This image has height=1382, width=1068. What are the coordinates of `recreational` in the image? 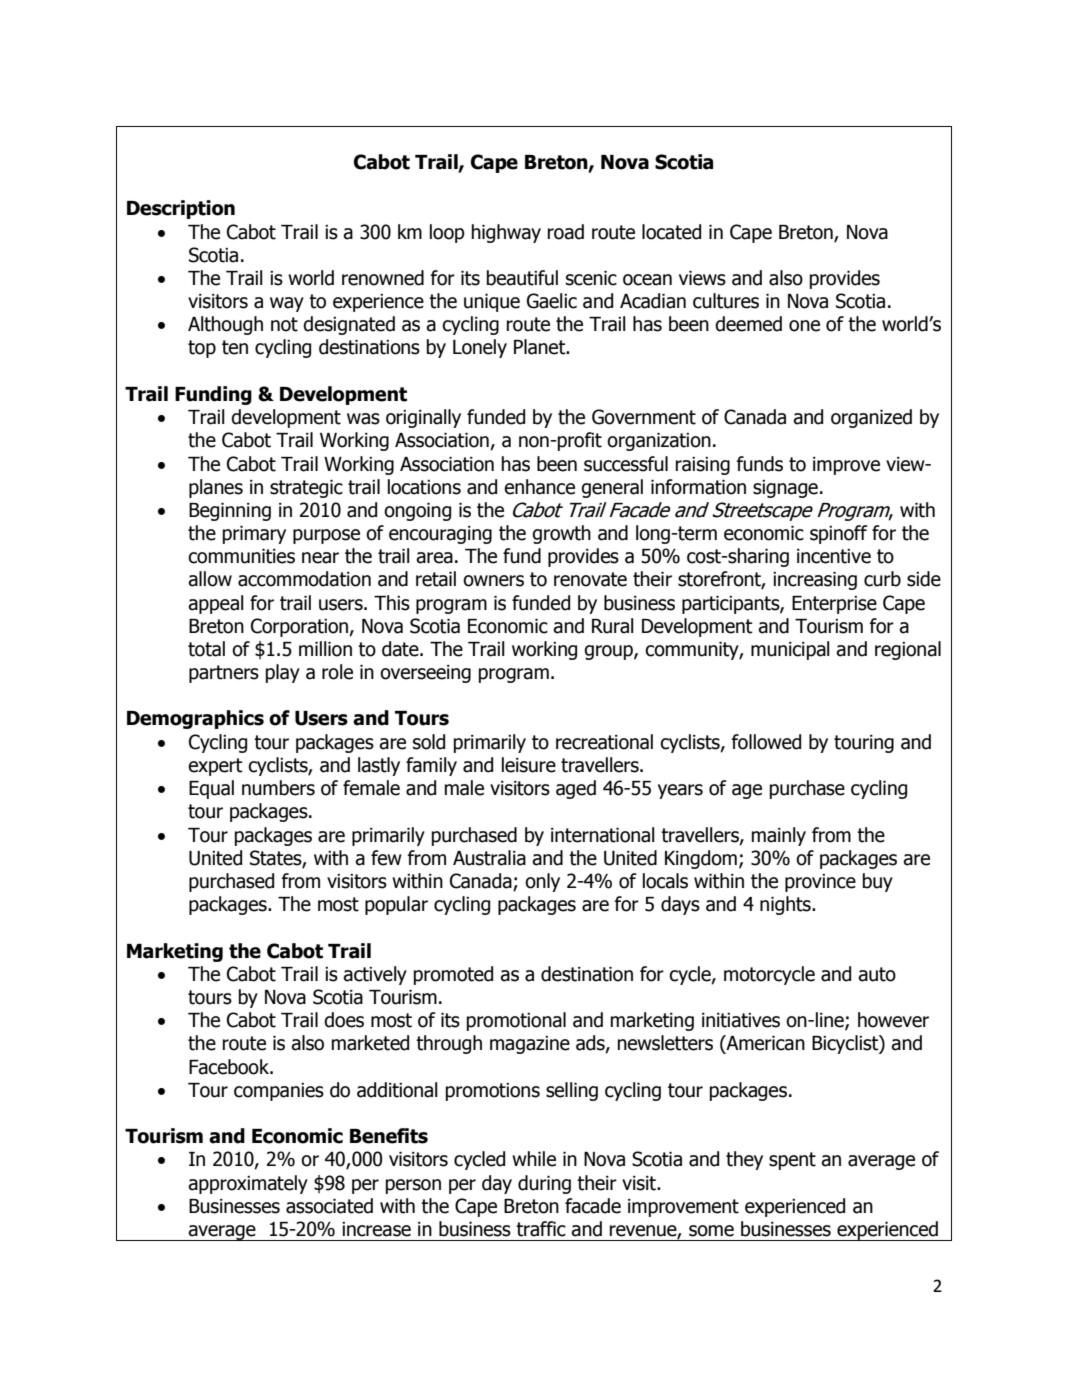 It's located at (604, 742).
